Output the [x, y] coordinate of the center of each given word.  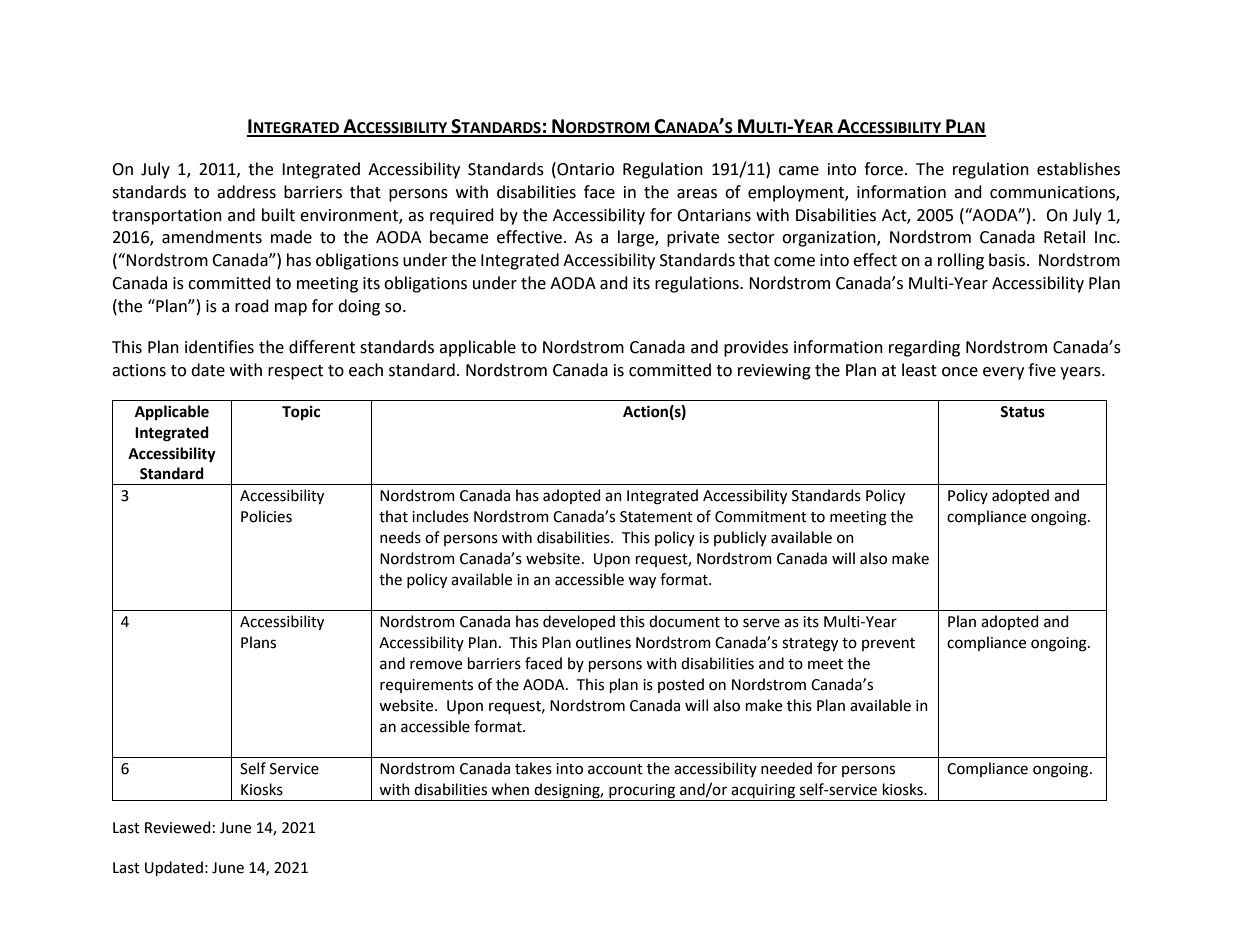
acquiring [763, 792]
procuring [642, 792]
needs [400, 537]
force [883, 169]
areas [697, 194]
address [246, 192]
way [642, 582]
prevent [888, 644]
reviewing [774, 372]
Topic [301, 413]
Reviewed [177, 827]
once [960, 372]
